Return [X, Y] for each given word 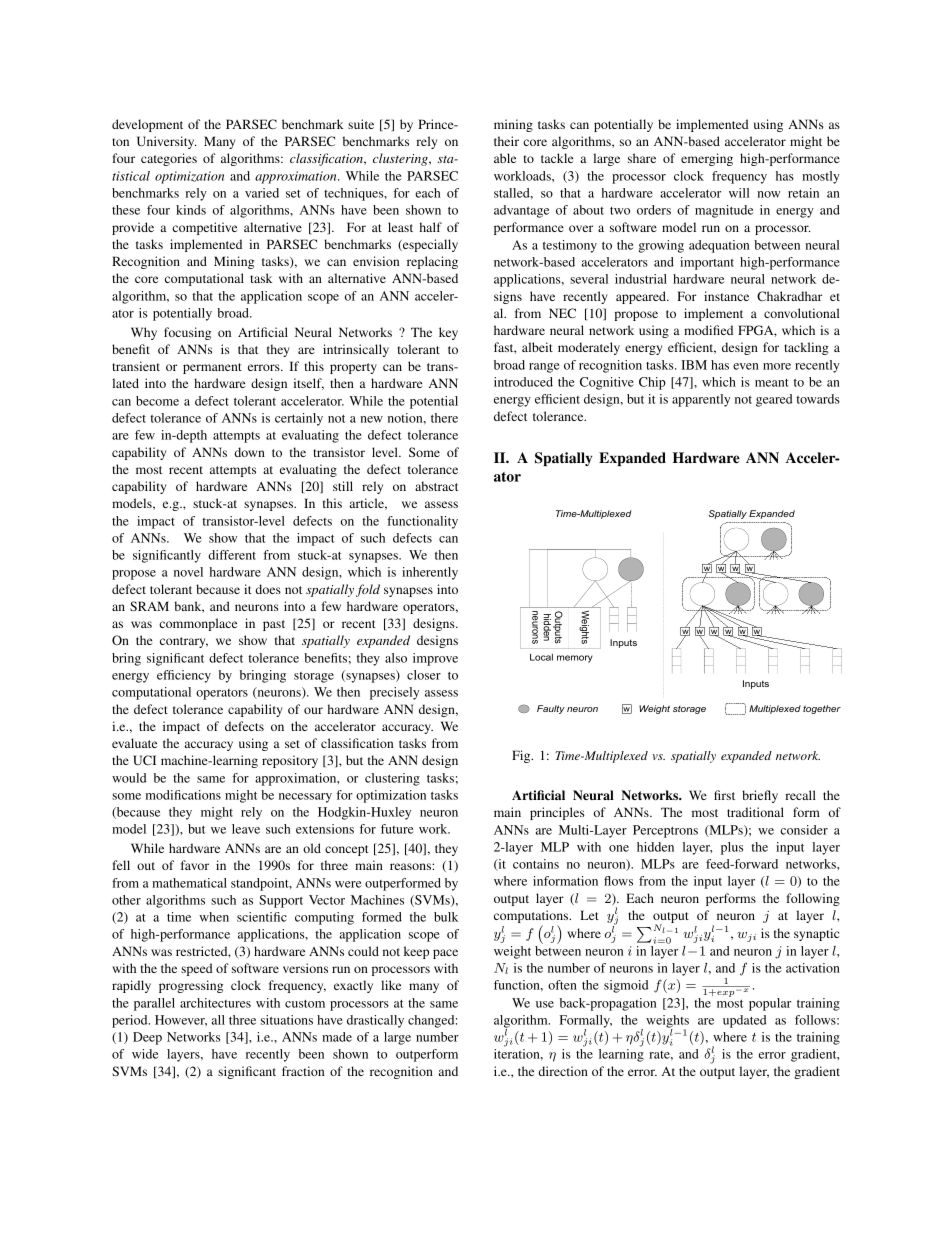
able [505, 158]
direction [563, 1071]
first [724, 795]
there [444, 418]
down [249, 452]
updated [744, 1021]
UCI [144, 760]
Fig [522, 756]
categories [169, 159]
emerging [707, 159]
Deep [147, 1038]
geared [774, 400]
